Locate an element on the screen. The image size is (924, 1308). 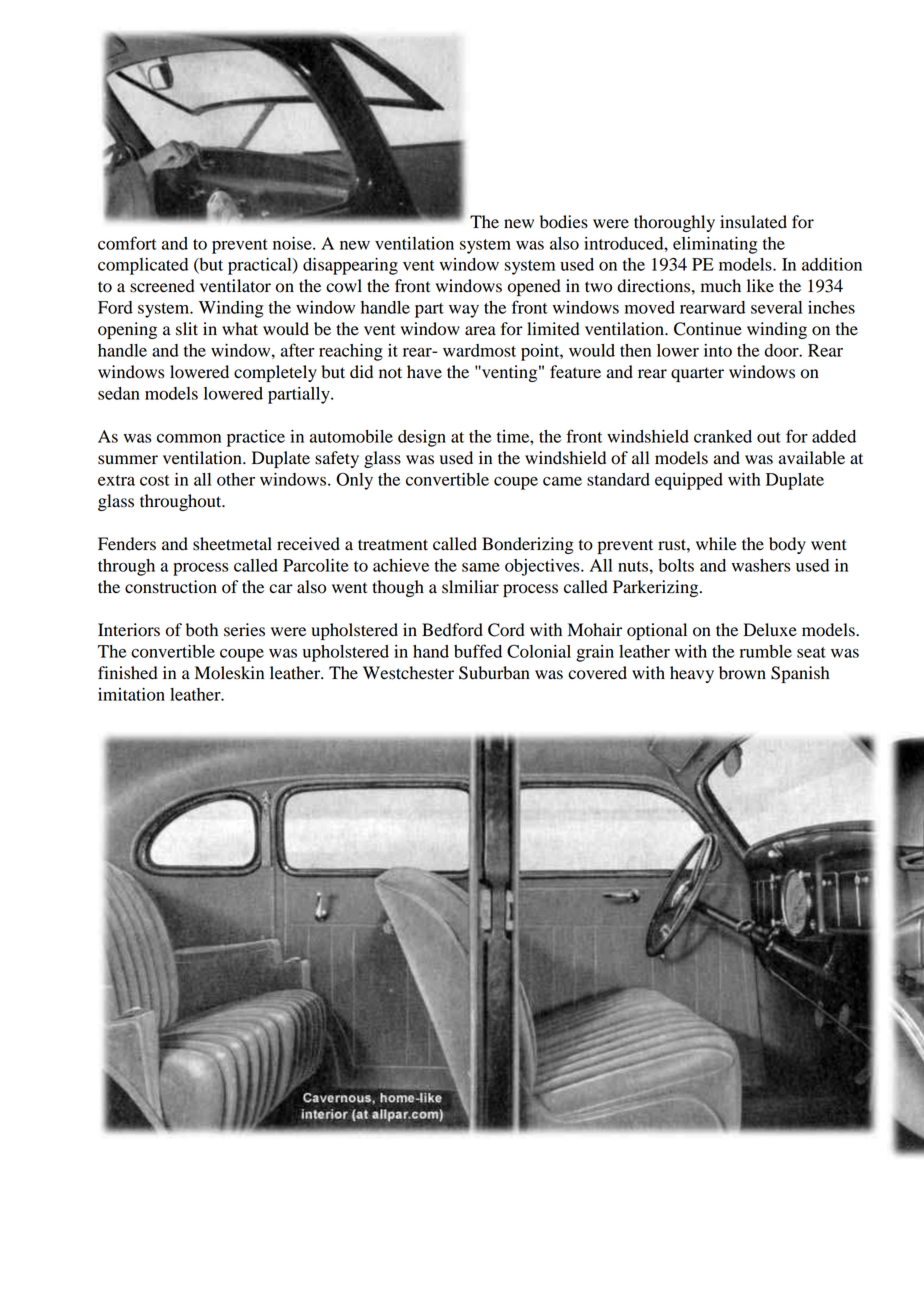
same is located at coordinates (481, 567).
